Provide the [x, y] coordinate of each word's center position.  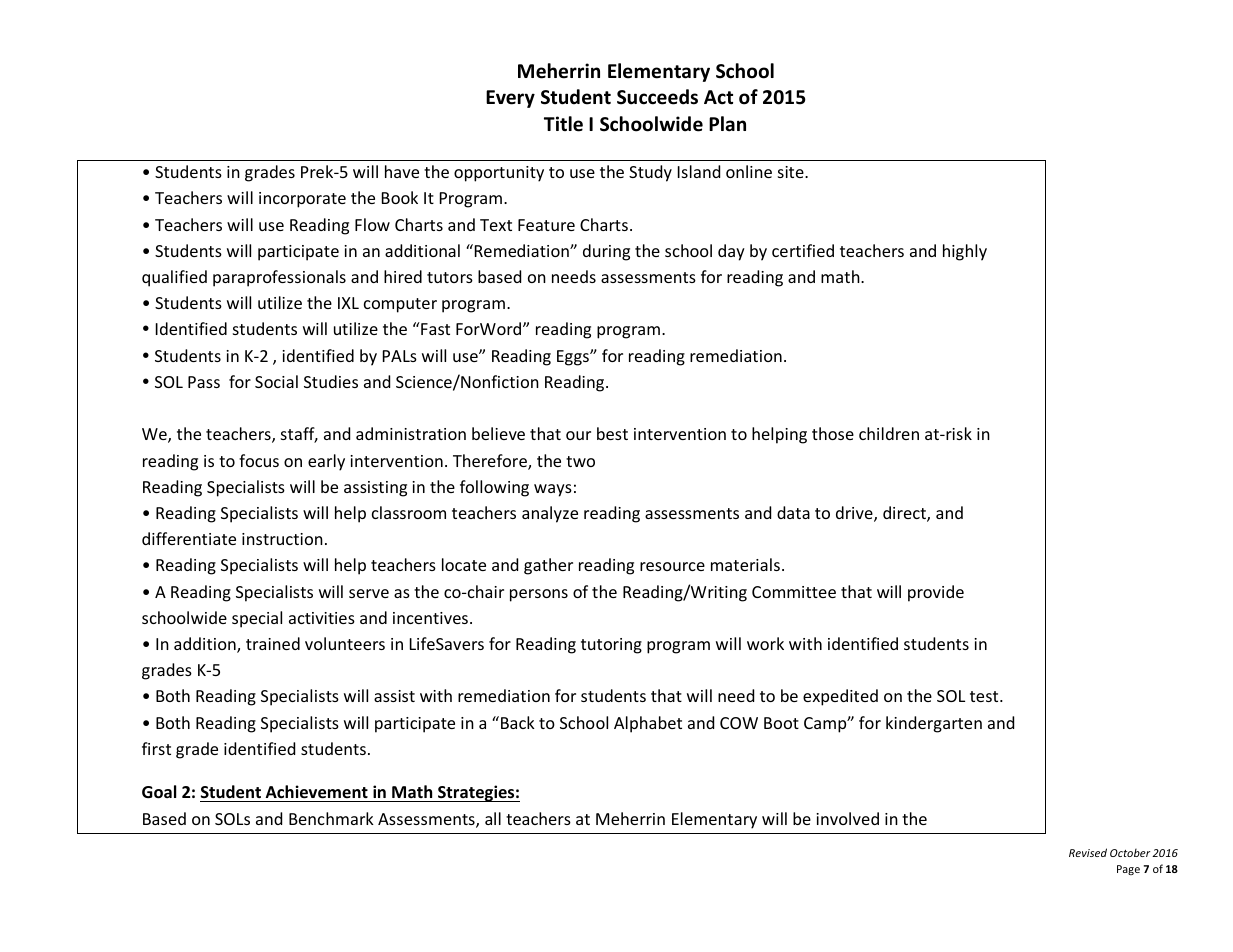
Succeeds [657, 97]
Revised [1088, 852]
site [792, 172]
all [493, 818]
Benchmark [331, 818]
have [402, 171]
